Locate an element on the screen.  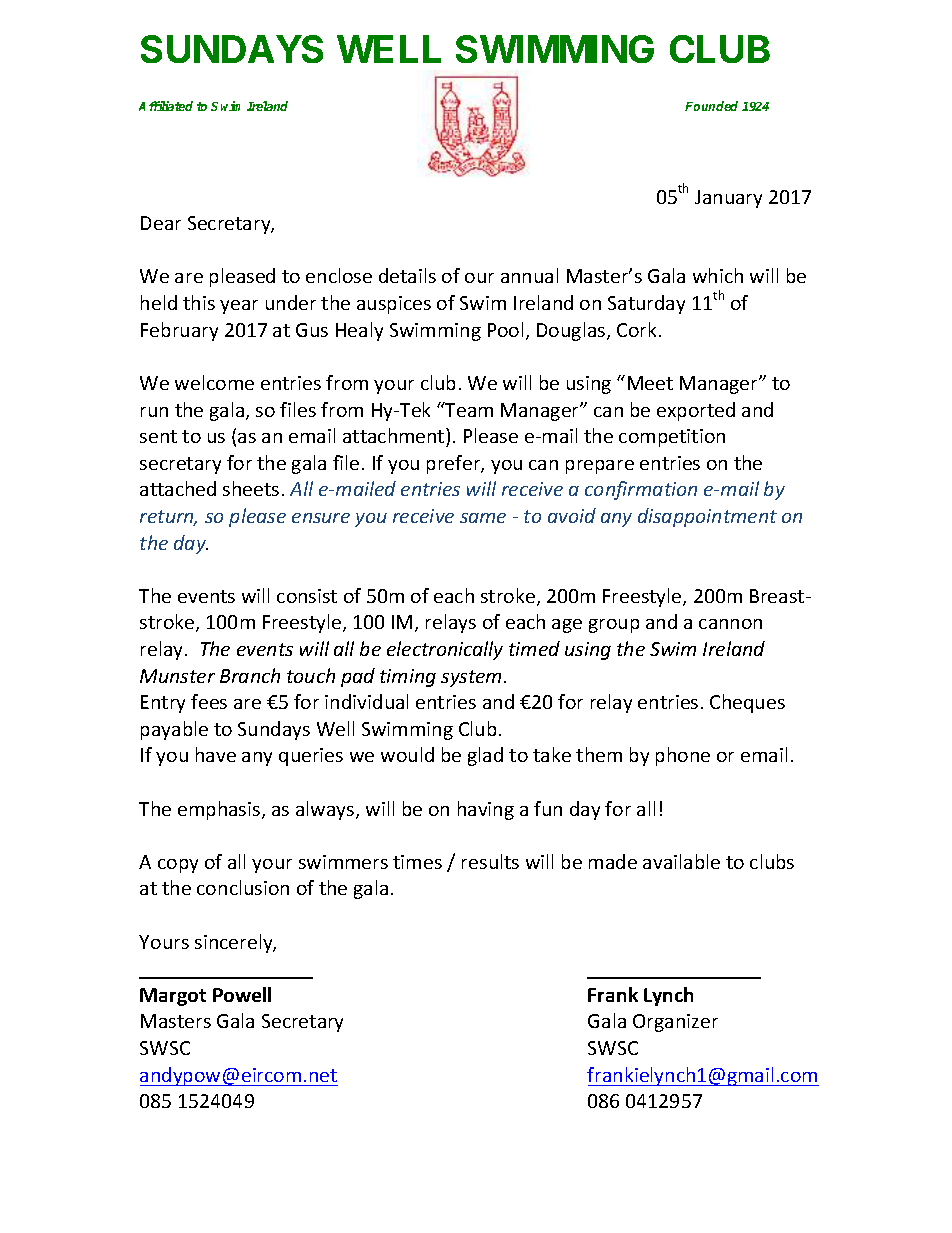
consist is located at coordinates (307, 596).
